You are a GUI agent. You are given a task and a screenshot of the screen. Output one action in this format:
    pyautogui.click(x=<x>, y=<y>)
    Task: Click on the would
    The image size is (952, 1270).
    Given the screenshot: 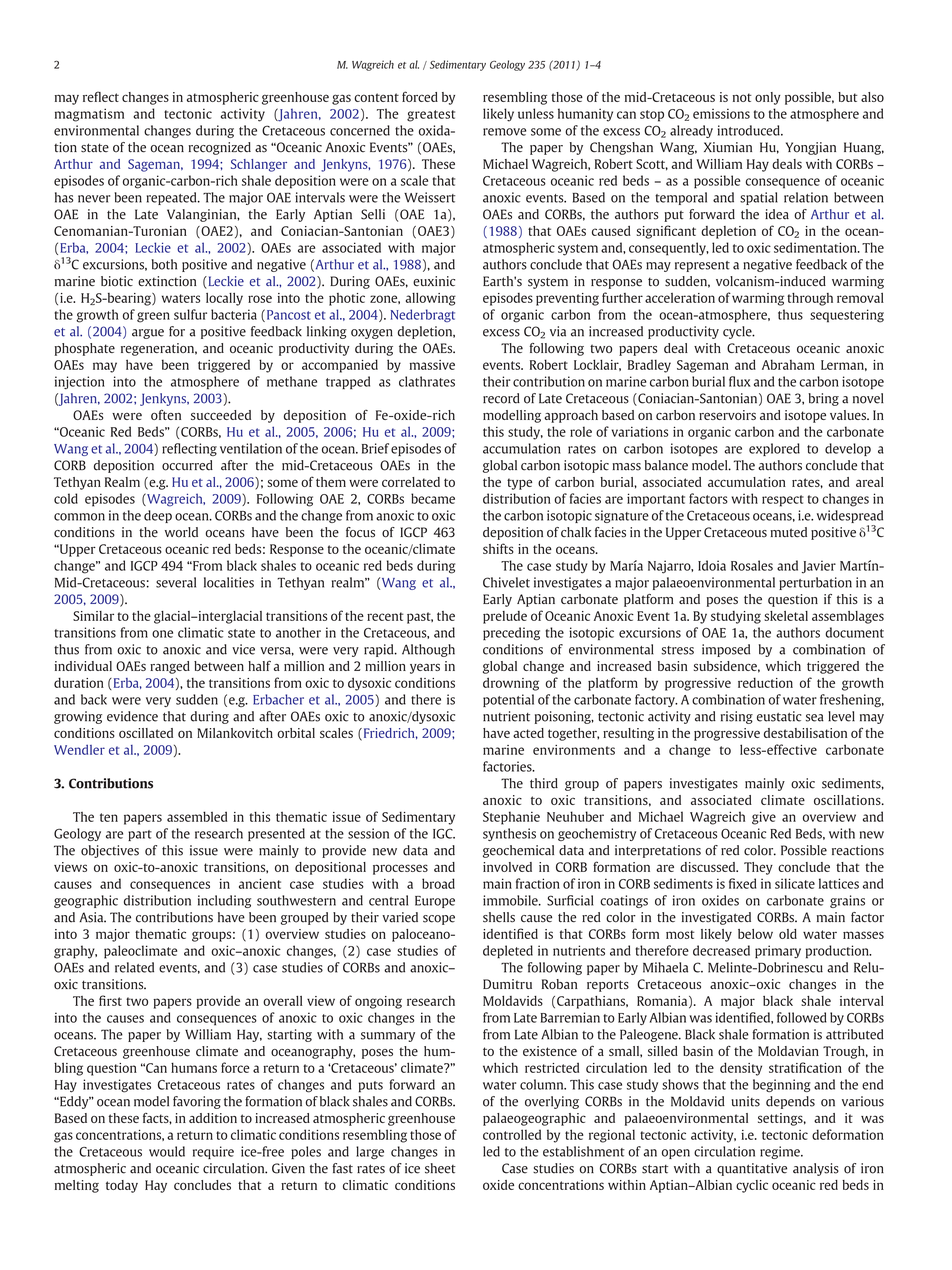 What is the action you would take?
    pyautogui.click(x=167, y=1151)
